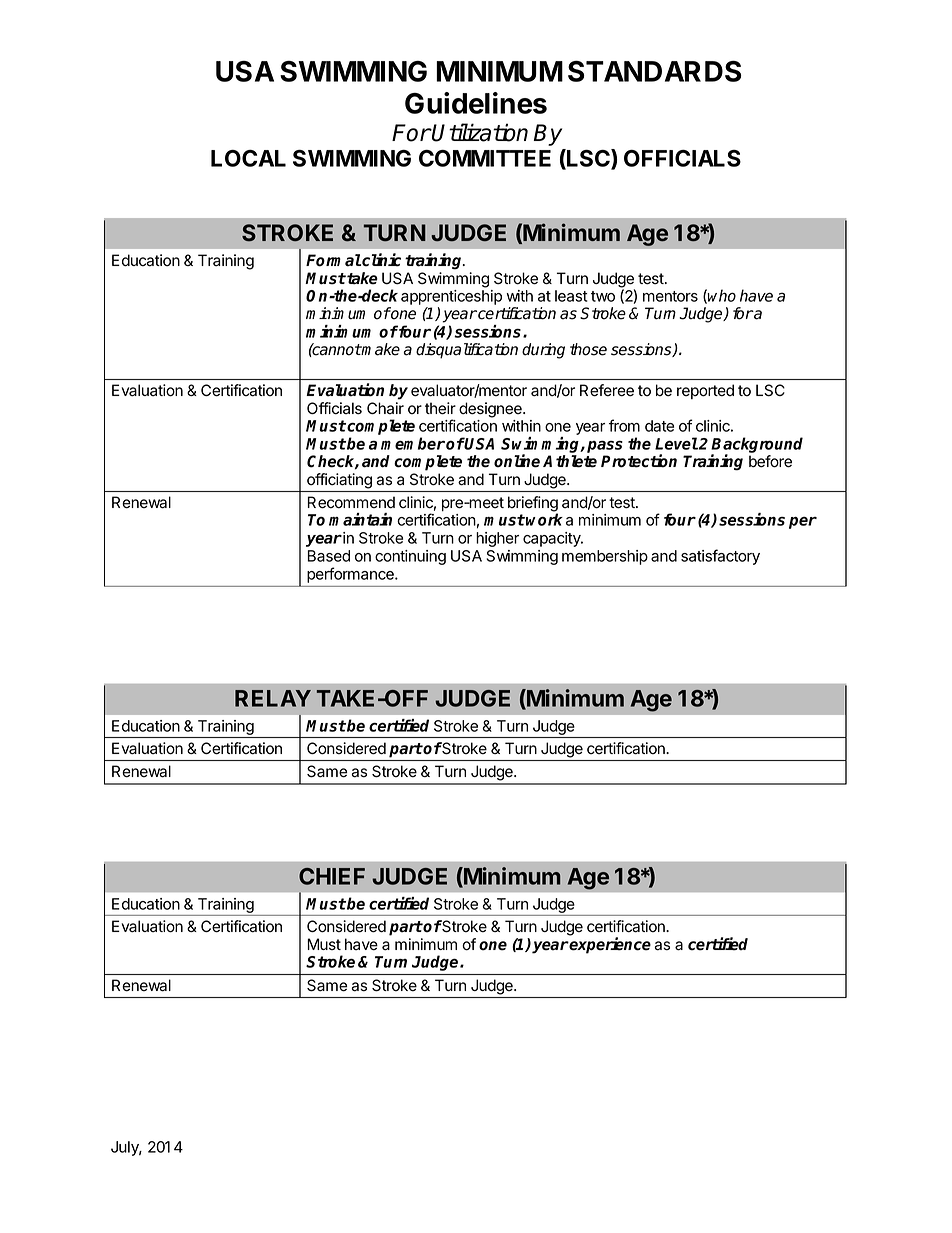 The height and width of the screenshot is (1233, 952). Describe the element at coordinates (654, 71) in the screenshot. I see `STANDARDS` at that location.
